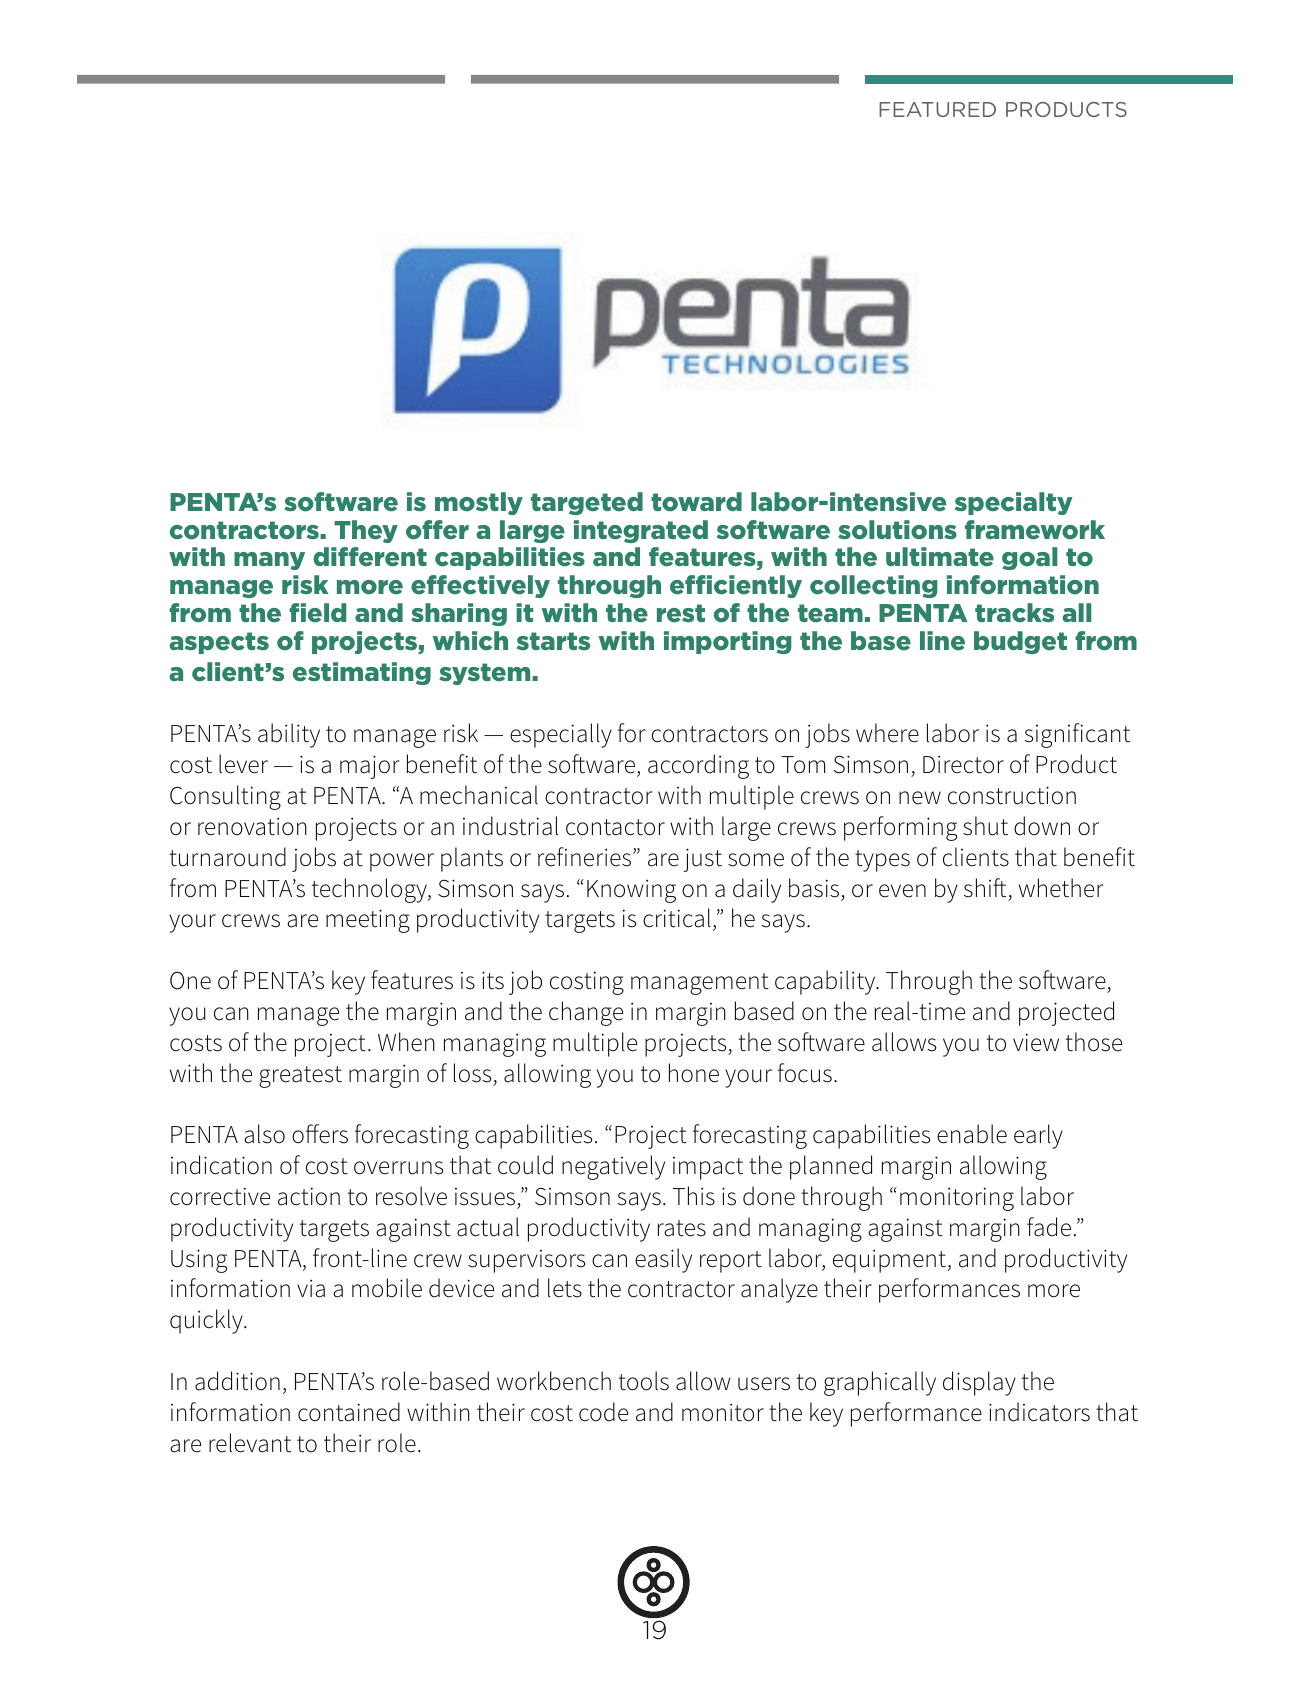  Describe the element at coordinates (698, 766) in the image. I see `according` at that location.
